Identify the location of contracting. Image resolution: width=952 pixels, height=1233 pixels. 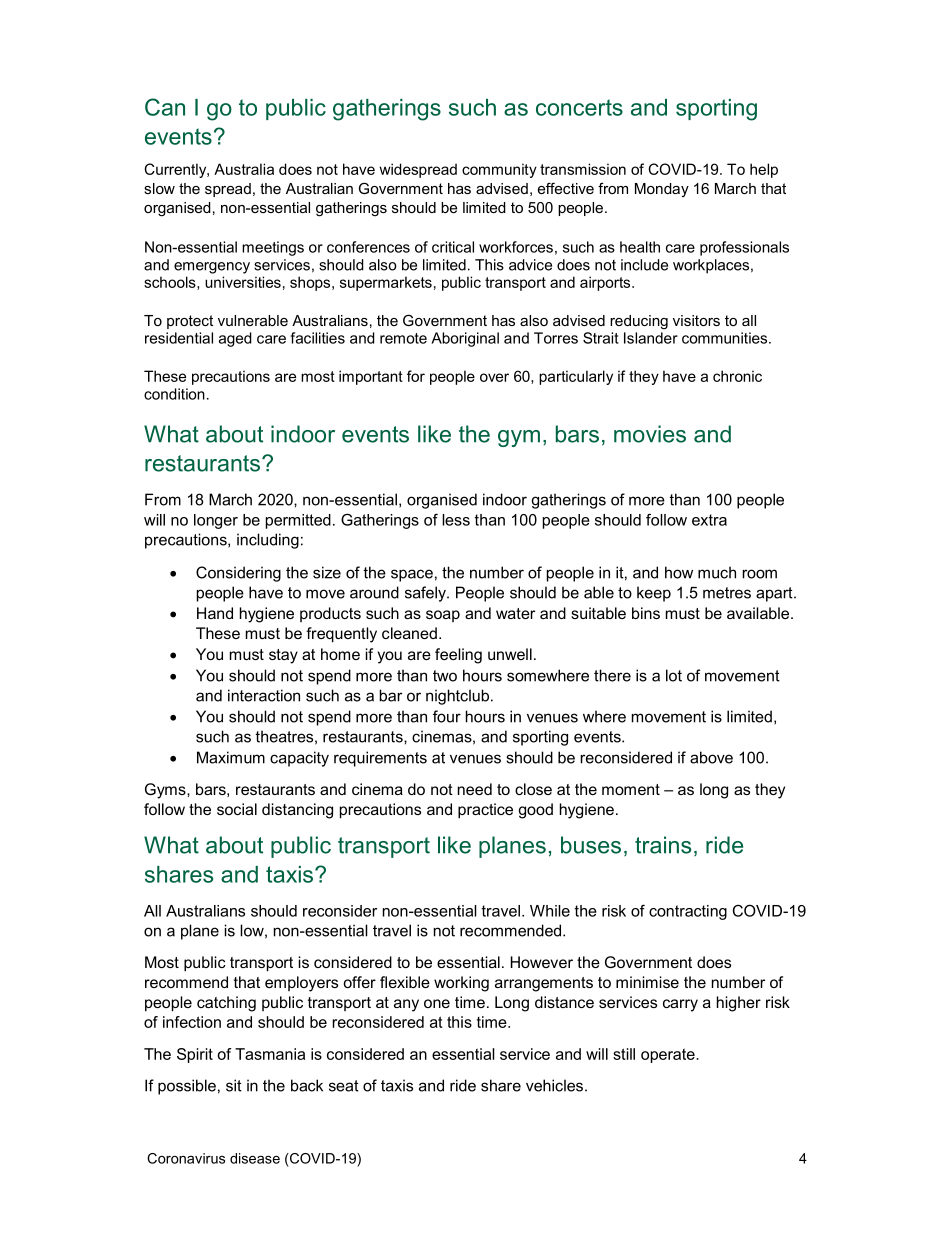
(688, 912).
